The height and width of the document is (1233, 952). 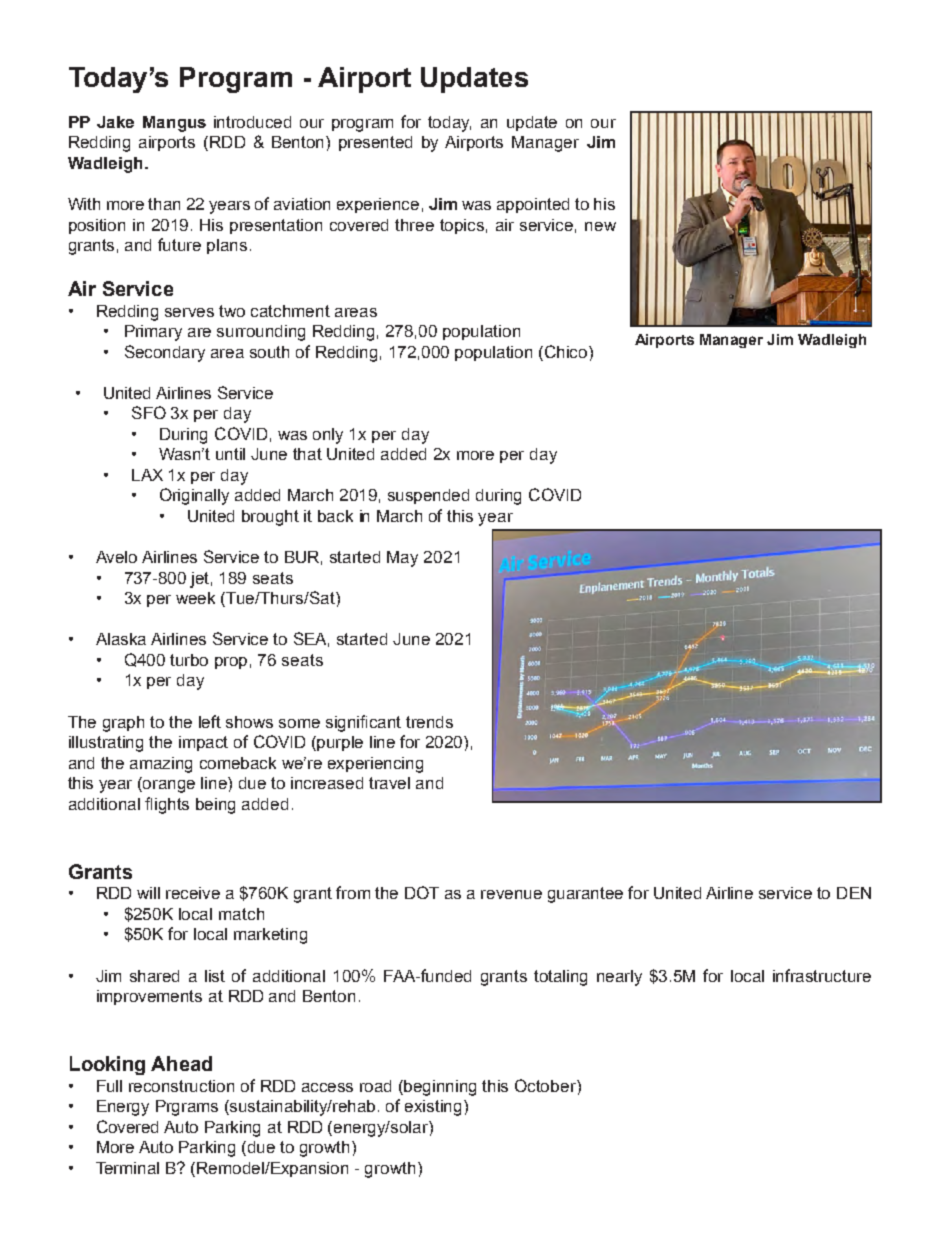 I want to click on travel, so click(x=389, y=783).
